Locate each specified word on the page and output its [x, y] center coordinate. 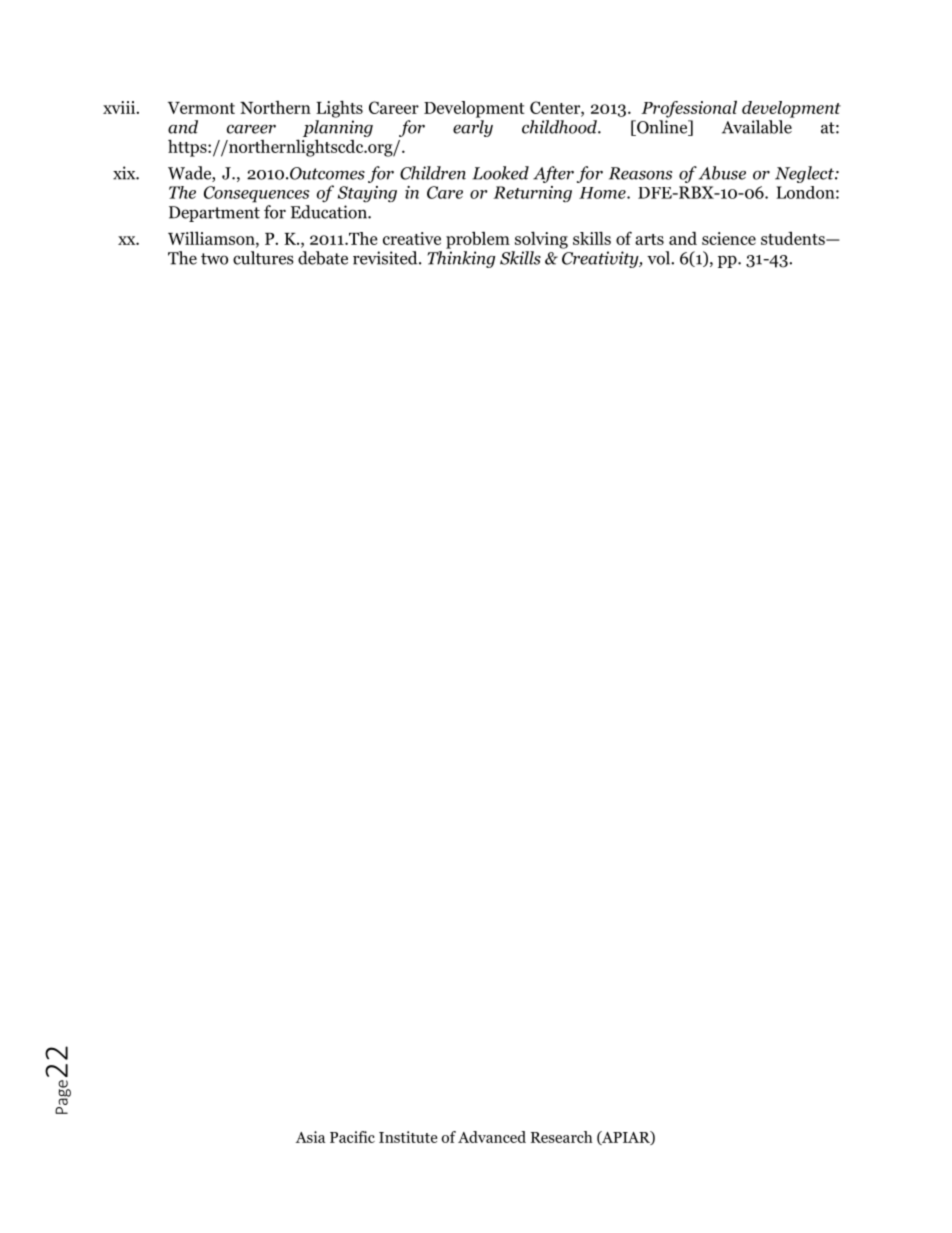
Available [757, 127]
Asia [311, 1137]
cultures [263, 258]
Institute [408, 1137]
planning [338, 128]
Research [562, 1137]
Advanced [492, 1137]
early [473, 128]
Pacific [352, 1137]
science [729, 238]
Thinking [461, 259]
